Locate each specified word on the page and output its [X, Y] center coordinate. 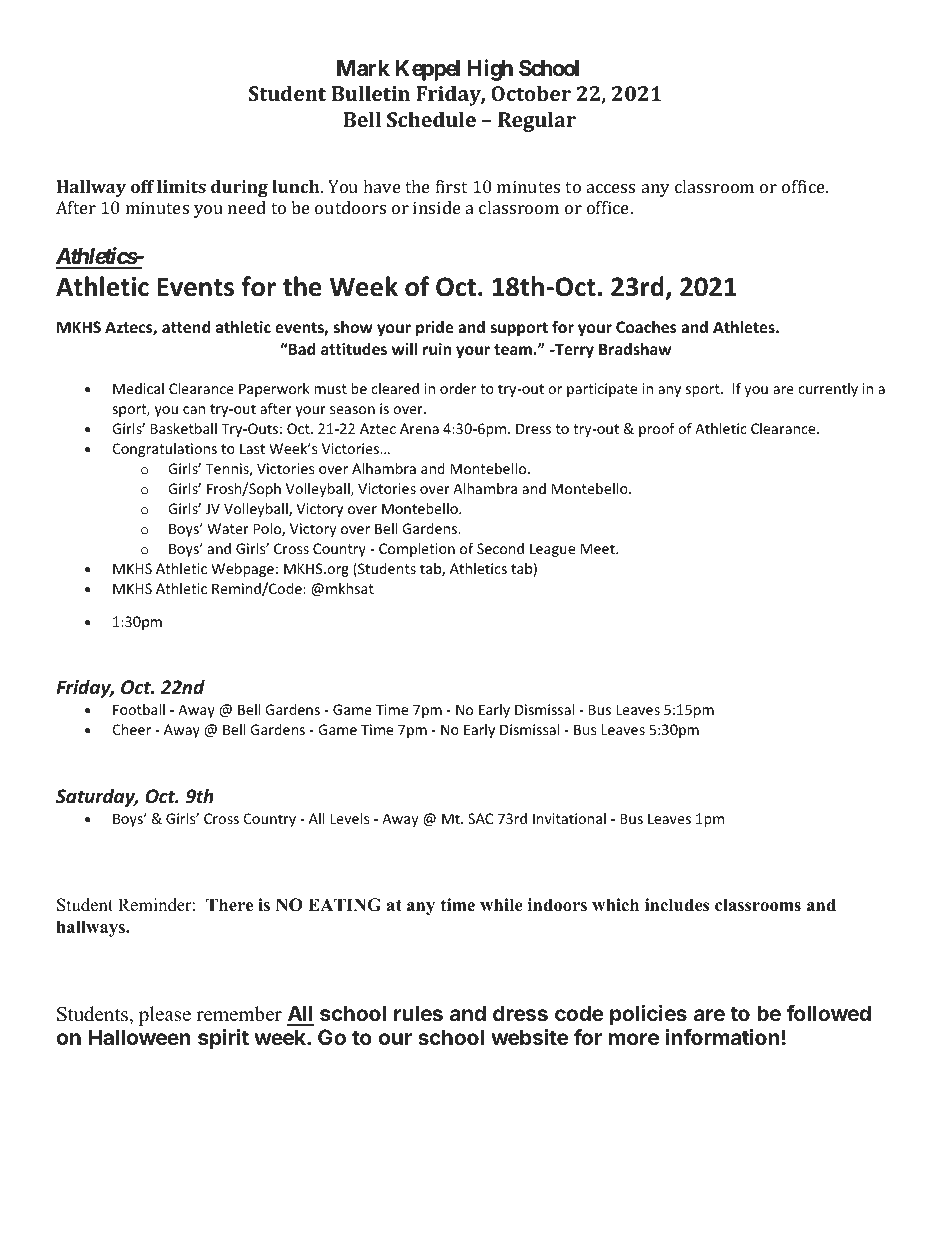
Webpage [242, 570]
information [723, 1037]
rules [418, 1013]
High [490, 70]
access [611, 188]
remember [239, 1014]
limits [181, 186]
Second [500, 548]
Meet [599, 548]
